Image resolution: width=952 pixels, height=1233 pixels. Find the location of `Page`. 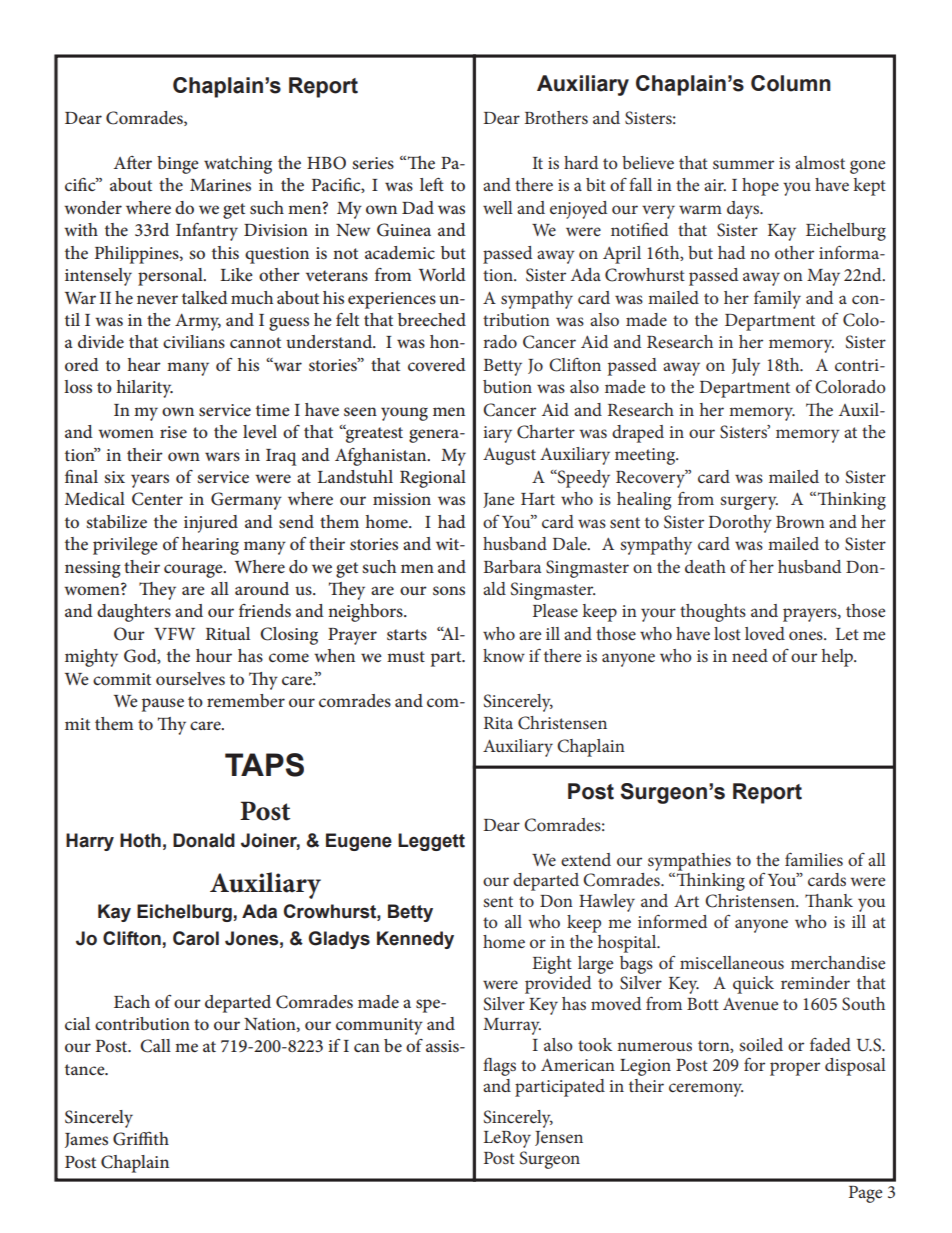

Page is located at coordinates (865, 1194).
